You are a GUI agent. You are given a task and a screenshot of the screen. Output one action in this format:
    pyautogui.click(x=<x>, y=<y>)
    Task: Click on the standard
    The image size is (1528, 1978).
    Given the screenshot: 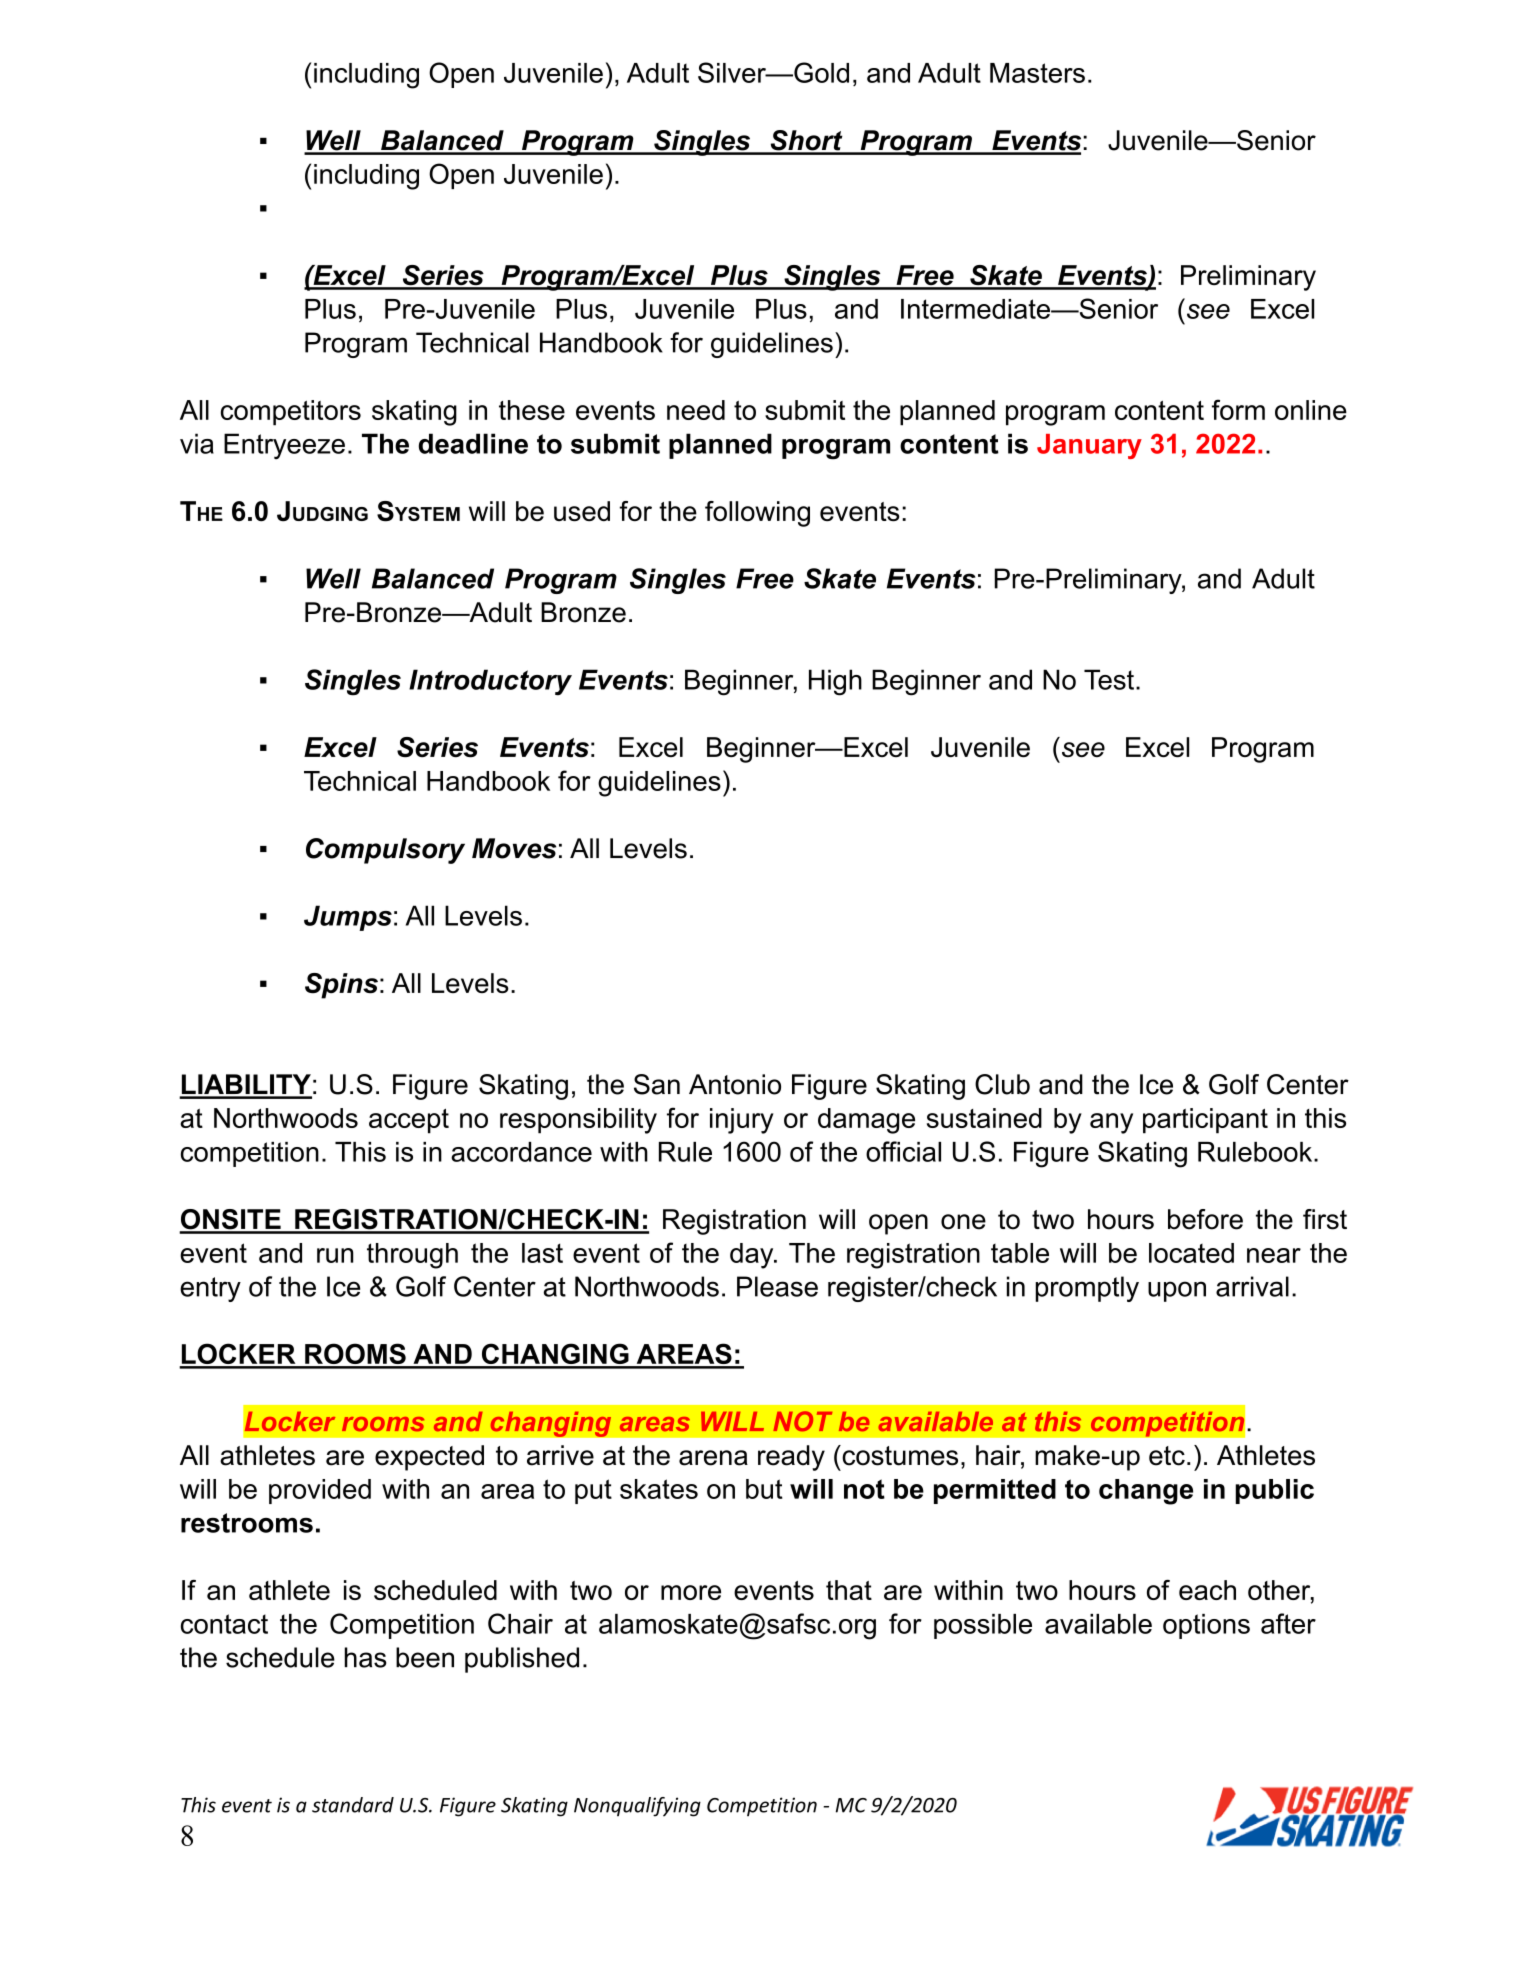 What is the action you would take?
    pyautogui.click(x=353, y=1805)
